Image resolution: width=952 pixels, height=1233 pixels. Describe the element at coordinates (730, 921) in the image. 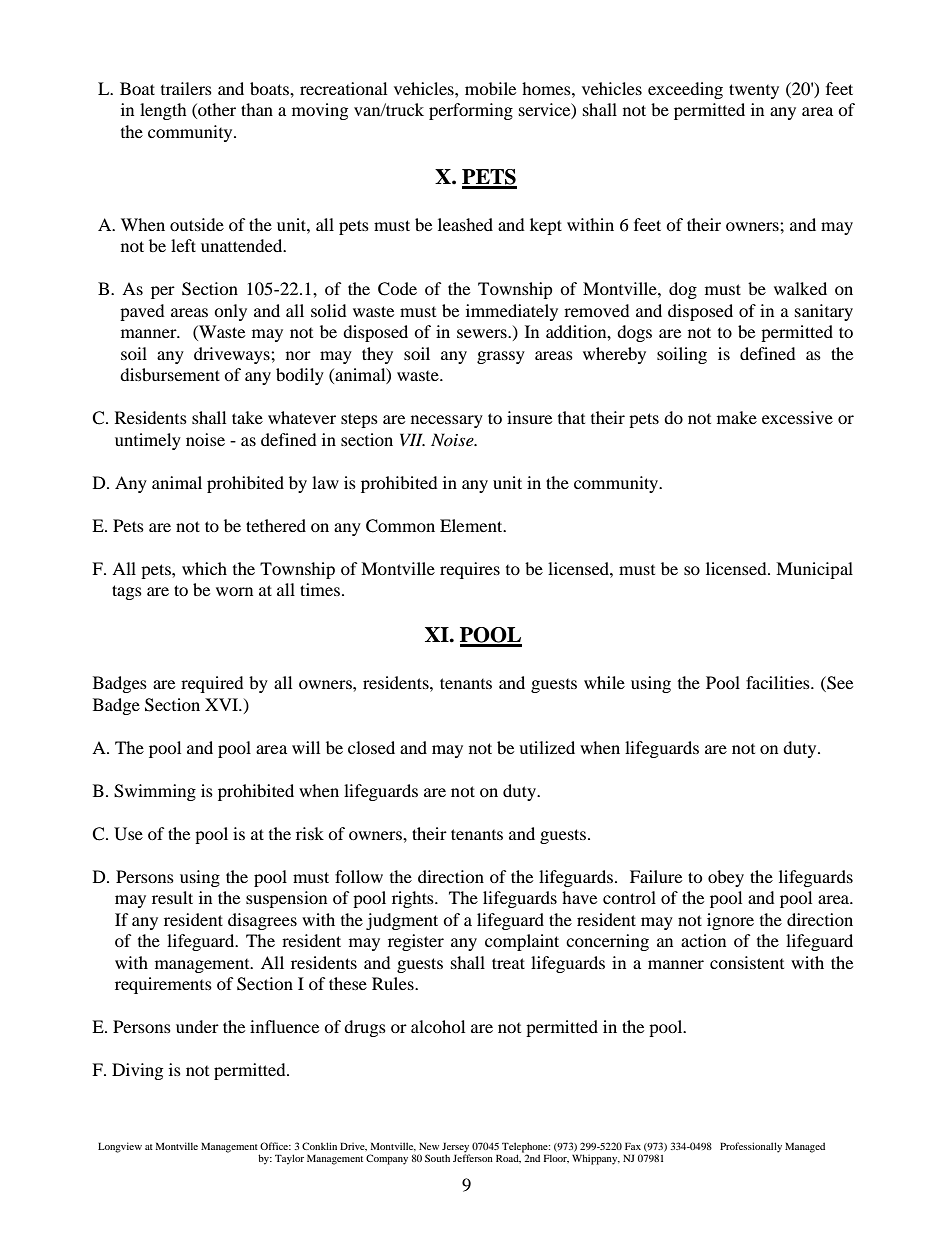

I see `ignore` at that location.
